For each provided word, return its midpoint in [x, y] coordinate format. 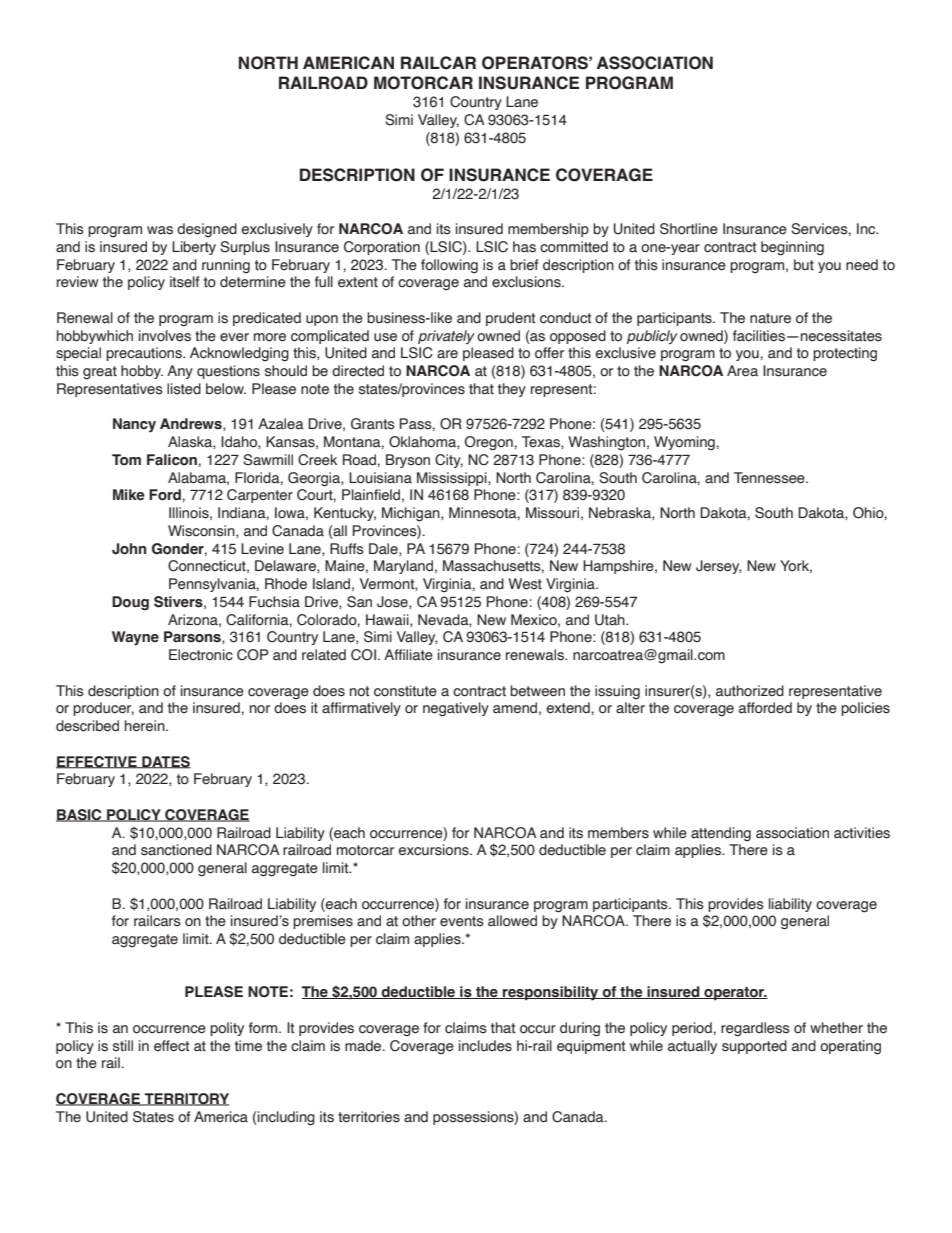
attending [721, 834]
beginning [792, 248]
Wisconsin [202, 531]
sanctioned [176, 850]
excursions [434, 850]
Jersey [719, 567]
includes [485, 1046]
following [449, 266]
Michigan [412, 514]
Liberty [194, 248]
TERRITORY [185, 1099]
